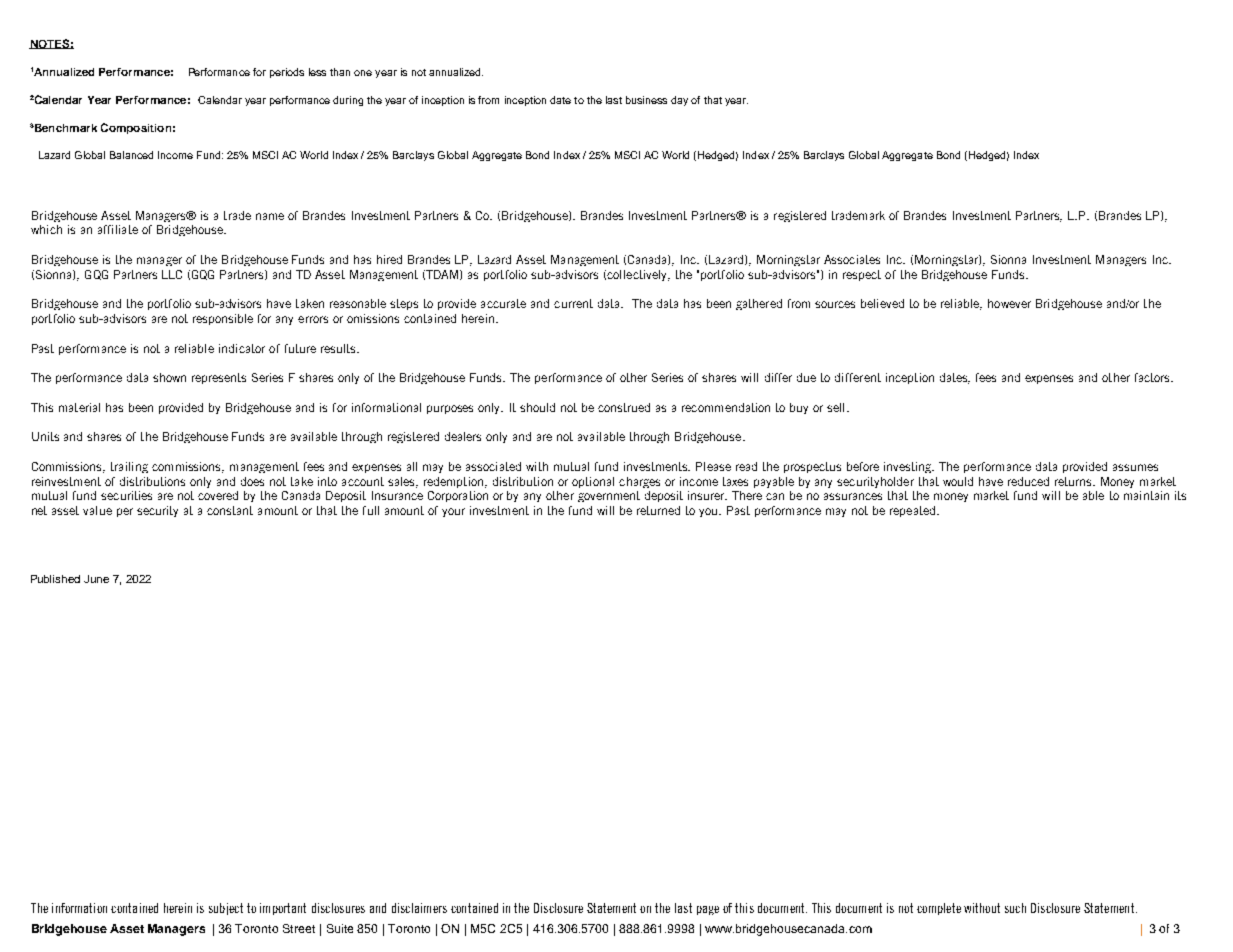  Describe the element at coordinates (658, 510) in the image. I see `returned` at that location.
